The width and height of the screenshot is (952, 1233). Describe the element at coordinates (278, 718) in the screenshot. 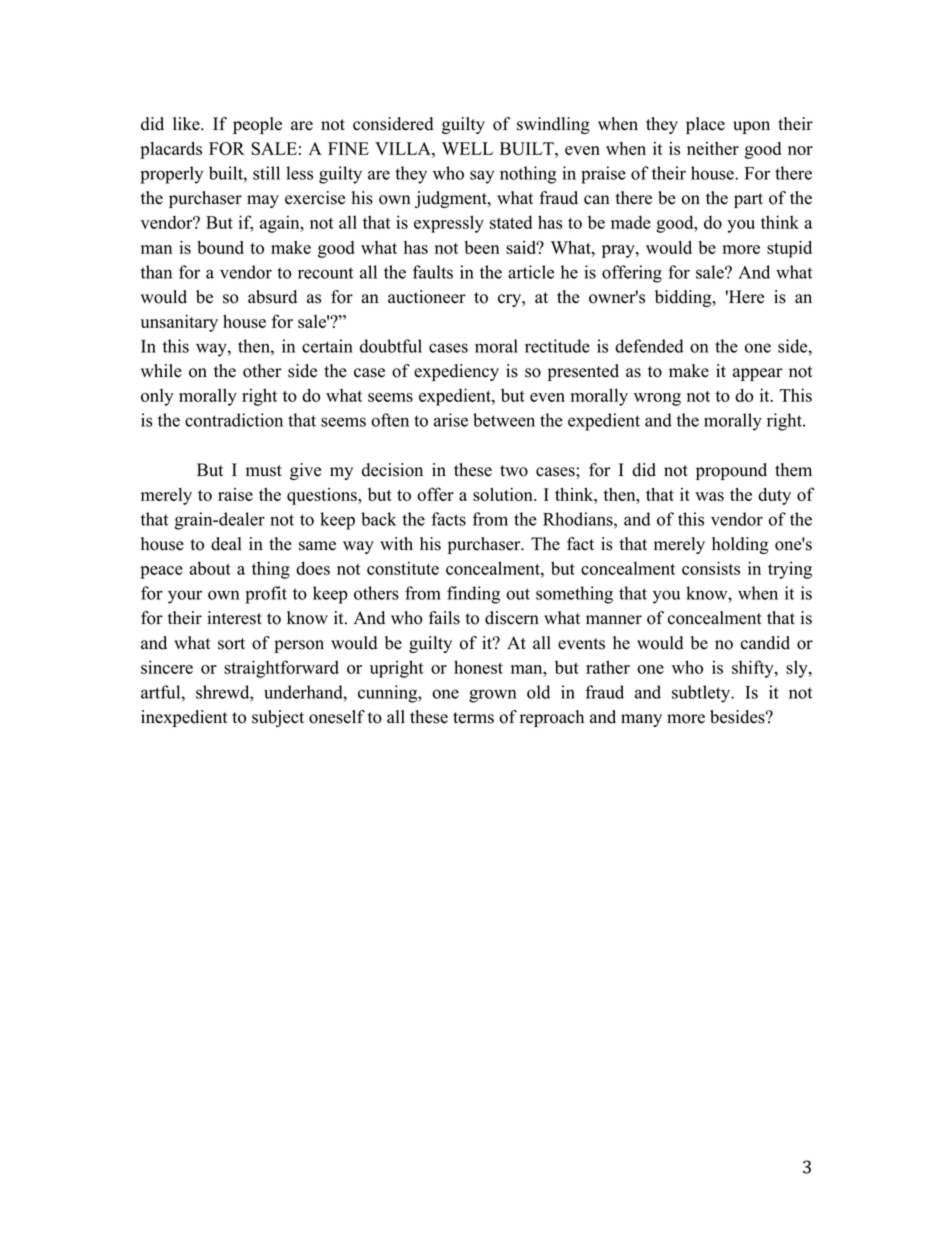

I see `subject` at that location.
